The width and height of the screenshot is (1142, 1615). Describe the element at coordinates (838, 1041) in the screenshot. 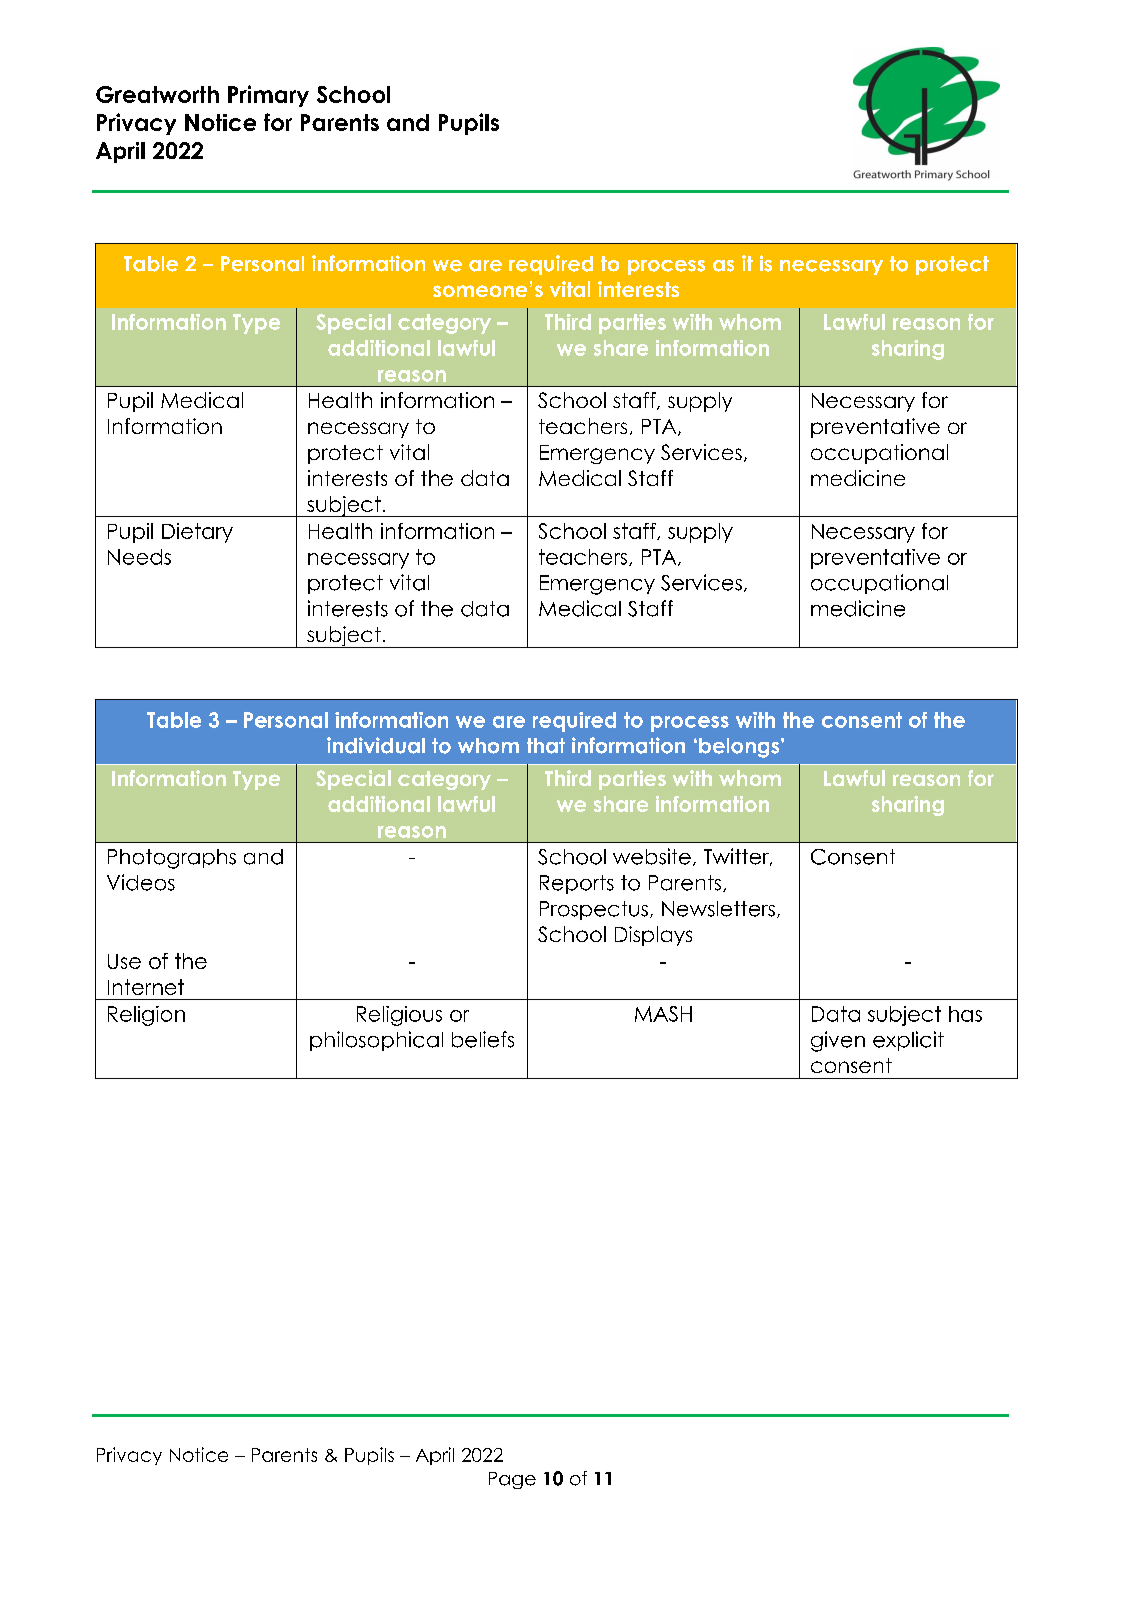

I see `given` at that location.
